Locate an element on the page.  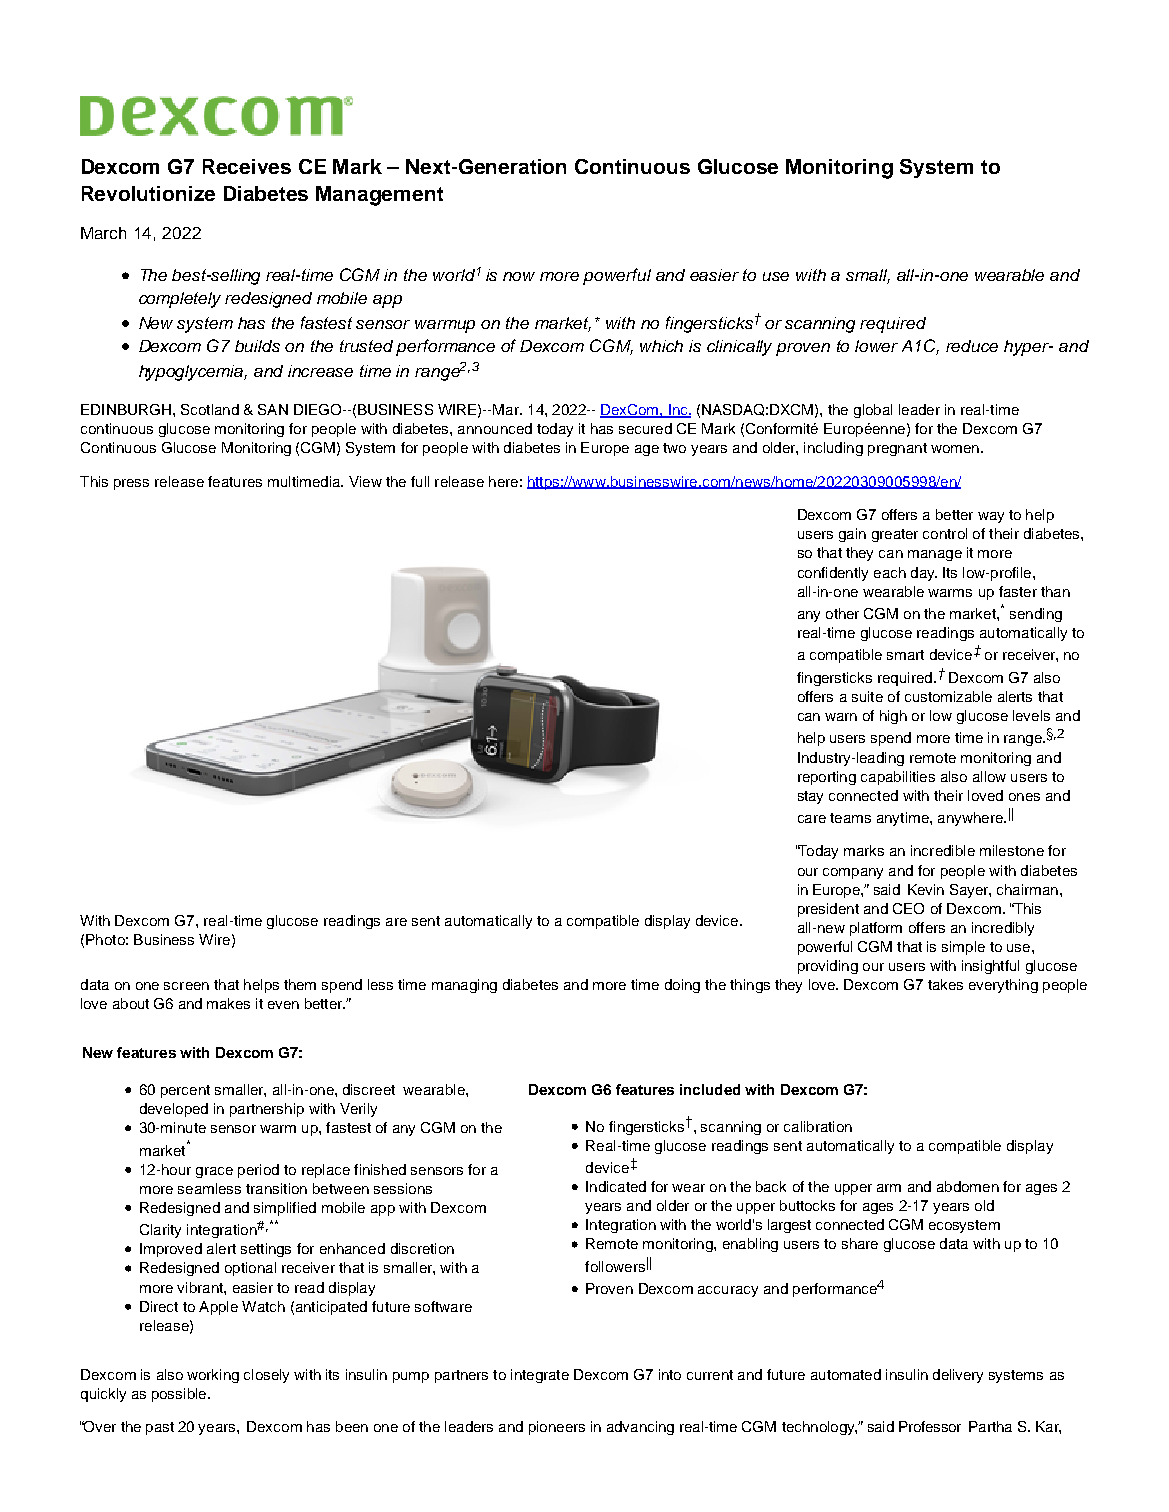
secured is located at coordinates (645, 428).
